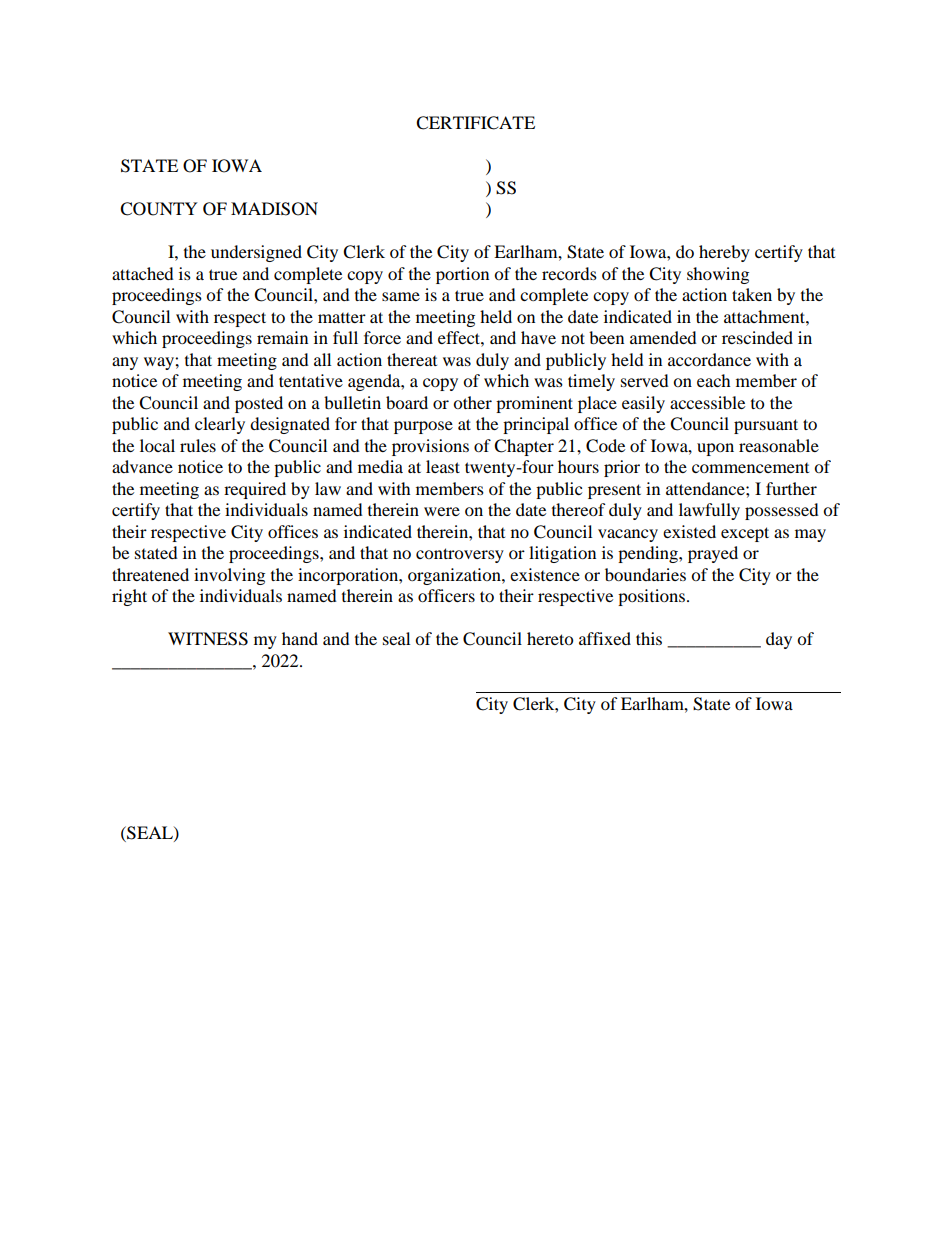 The width and height of the document is (952, 1233). I want to click on portion, so click(462, 275).
